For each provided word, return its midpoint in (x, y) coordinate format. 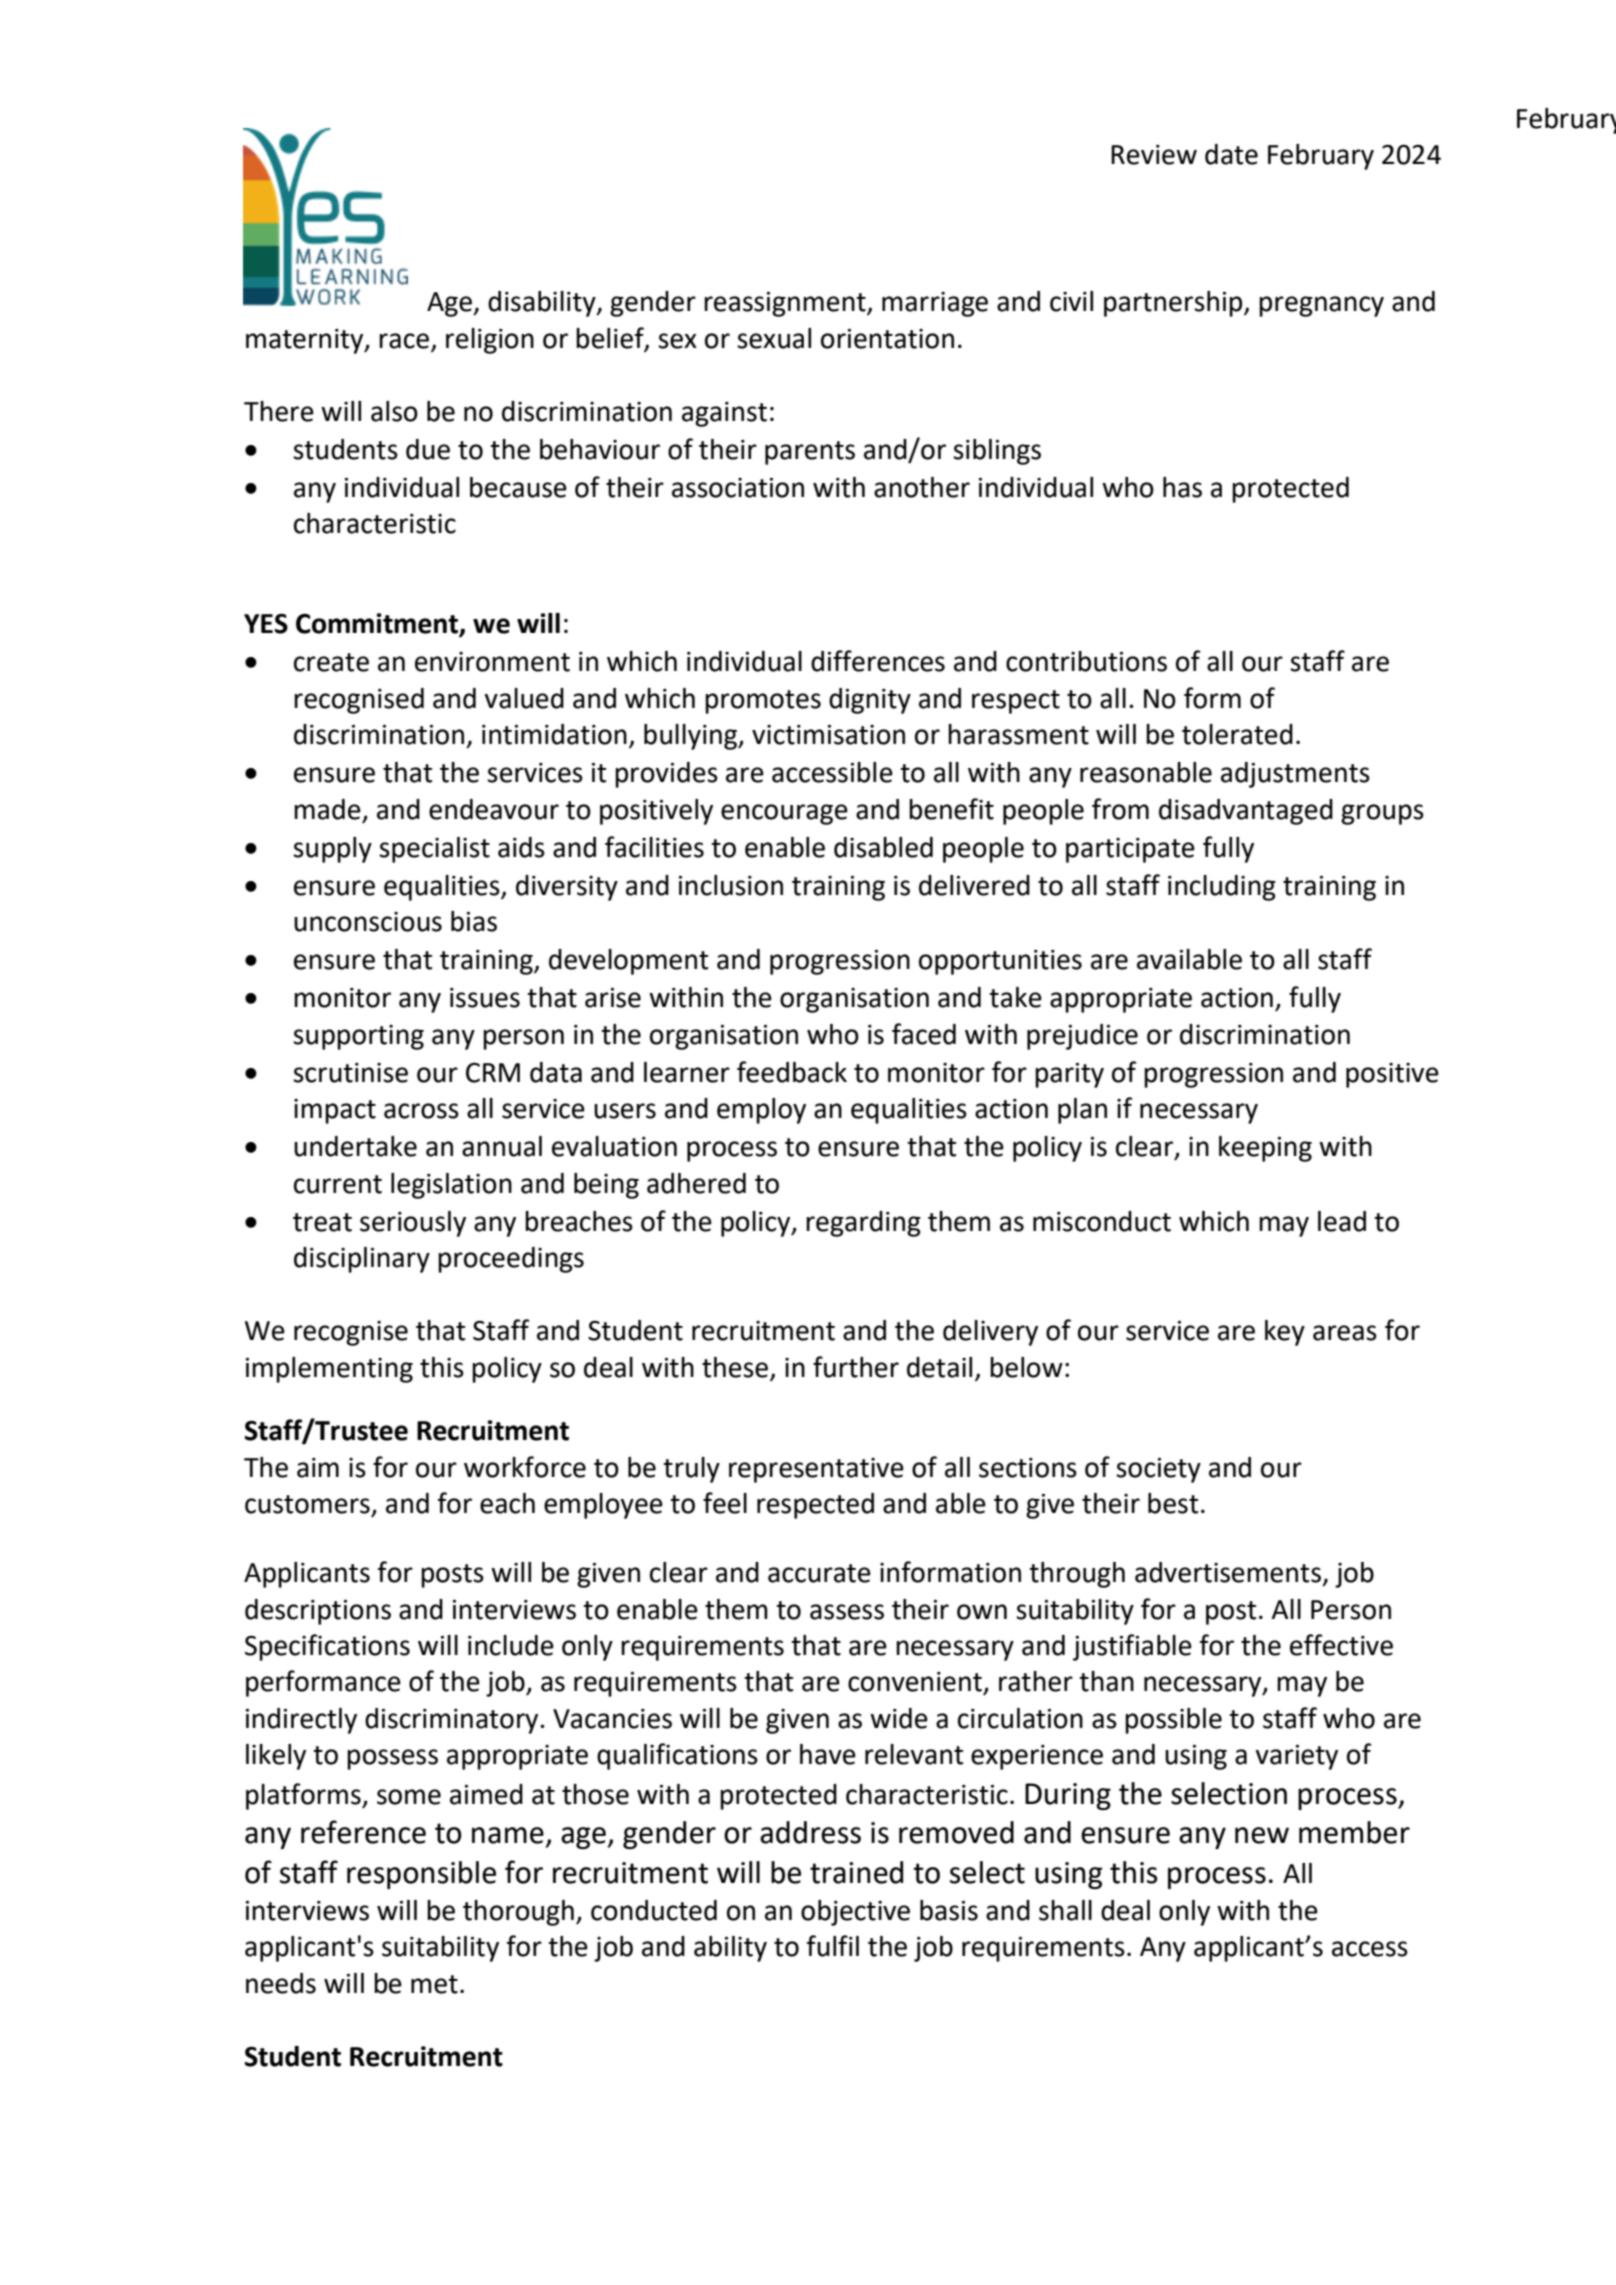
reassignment (786, 304)
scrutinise (350, 1073)
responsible (421, 1875)
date (1231, 154)
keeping (1265, 1149)
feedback (792, 1072)
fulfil (833, 1946)
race (404, 341)
